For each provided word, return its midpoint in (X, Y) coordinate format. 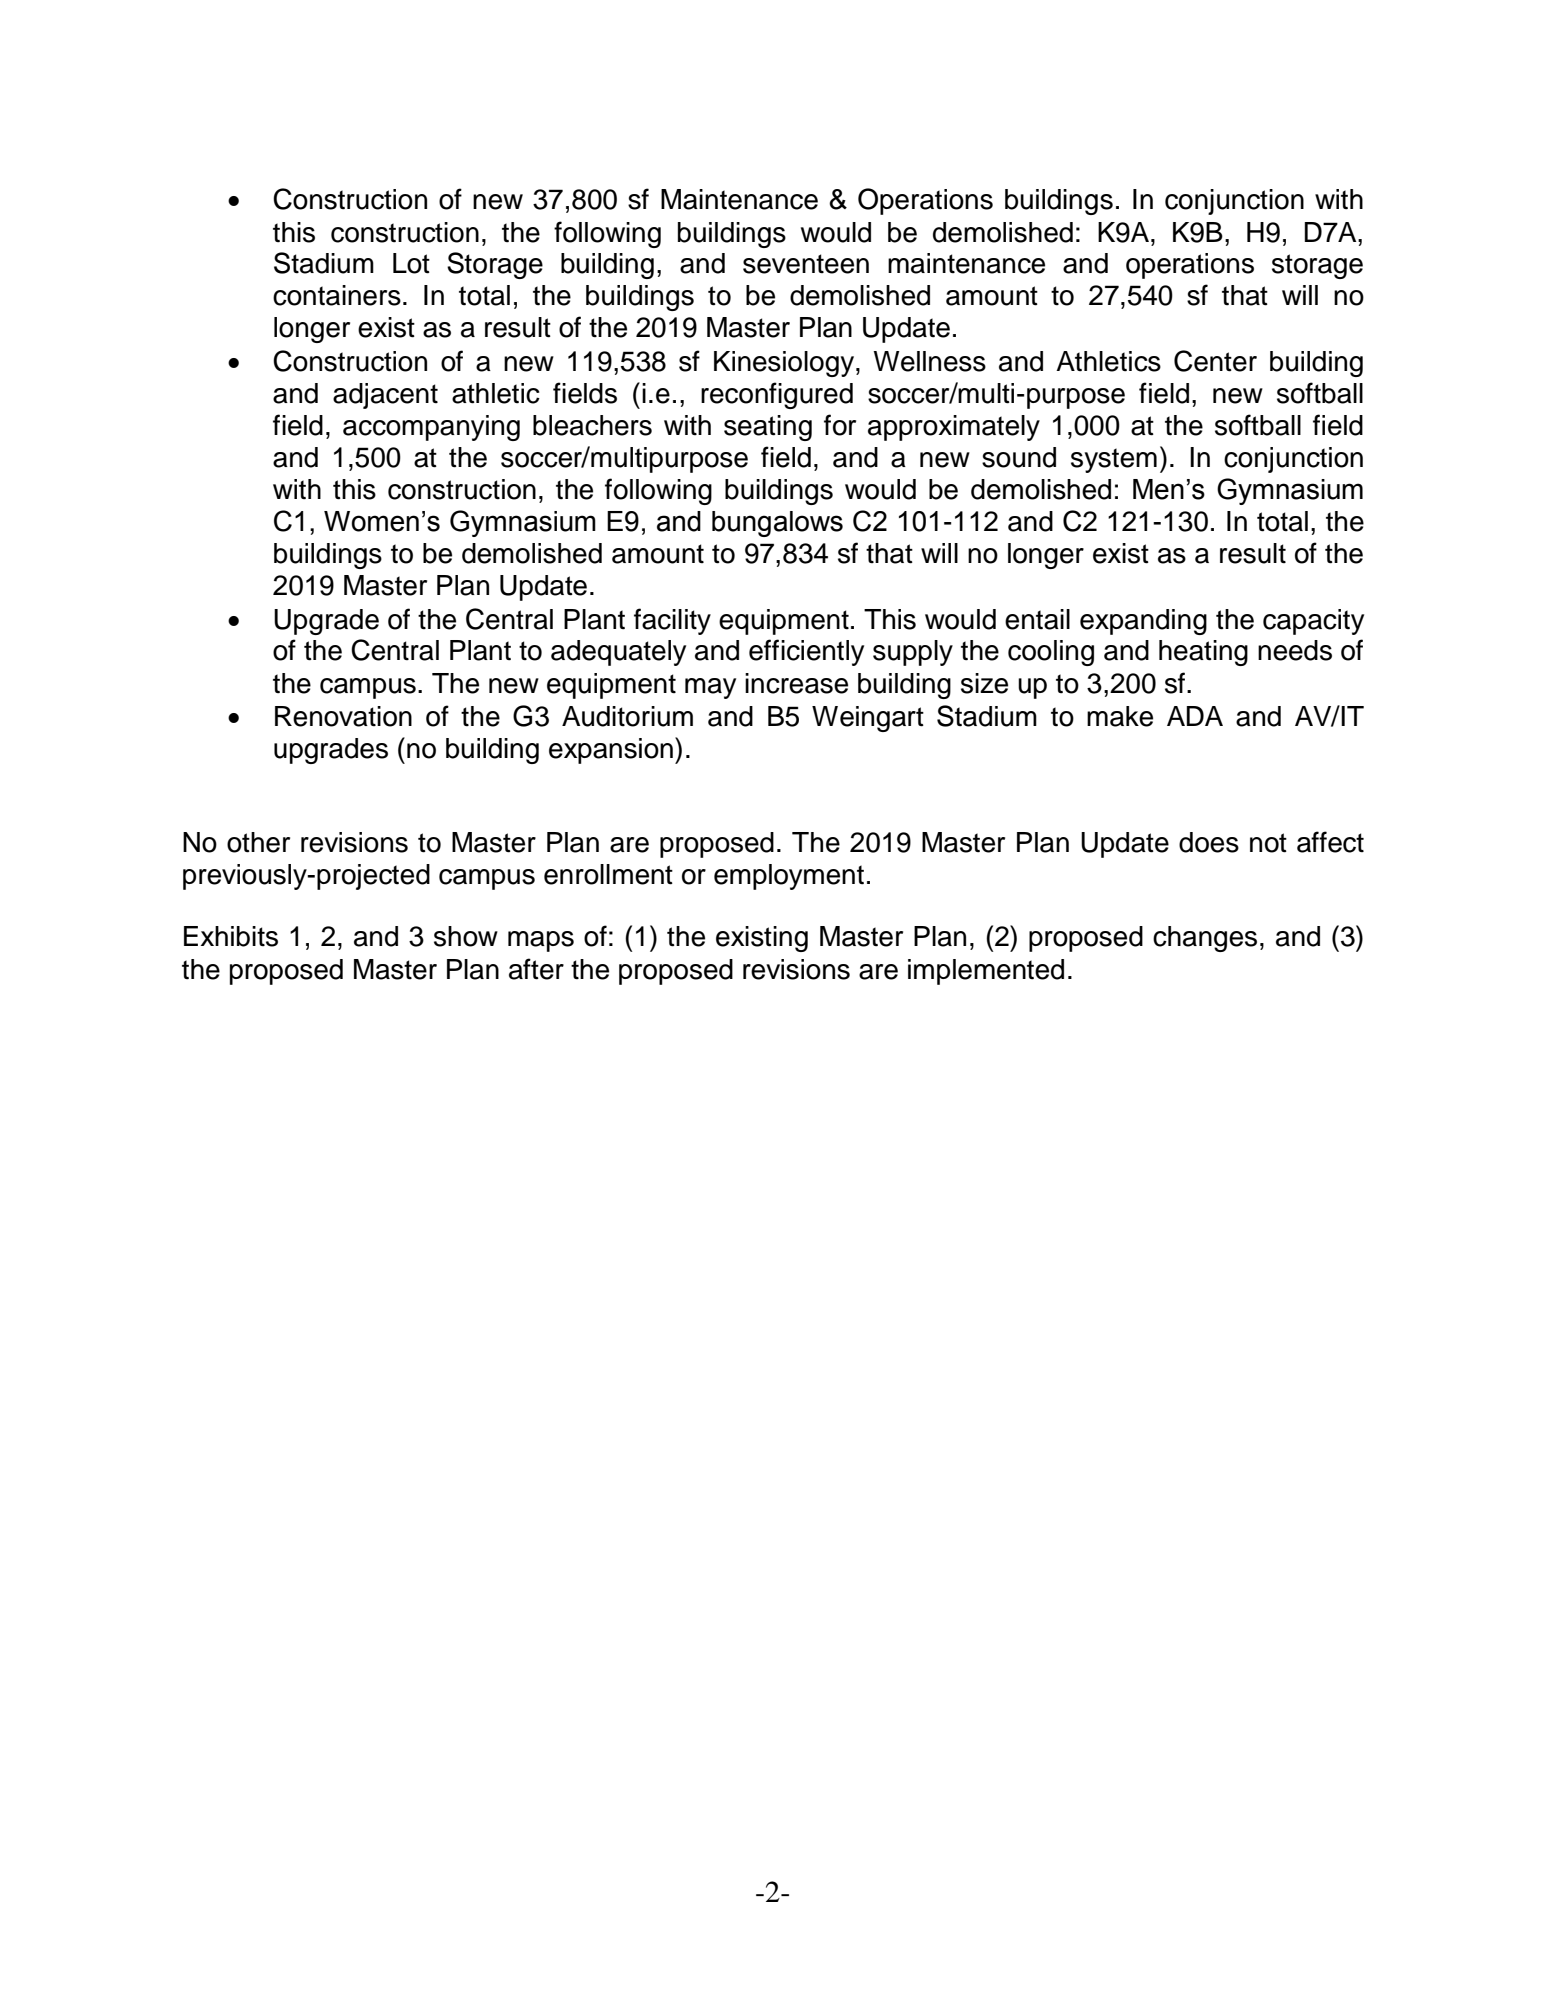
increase (796, 683)
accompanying (431, 428)
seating (768, 428)
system (1114, 460)
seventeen (806, 264)
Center (1215, 361)
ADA (1195, 716)
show (466, 936)
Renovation (343, 716)
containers (337, 295)
